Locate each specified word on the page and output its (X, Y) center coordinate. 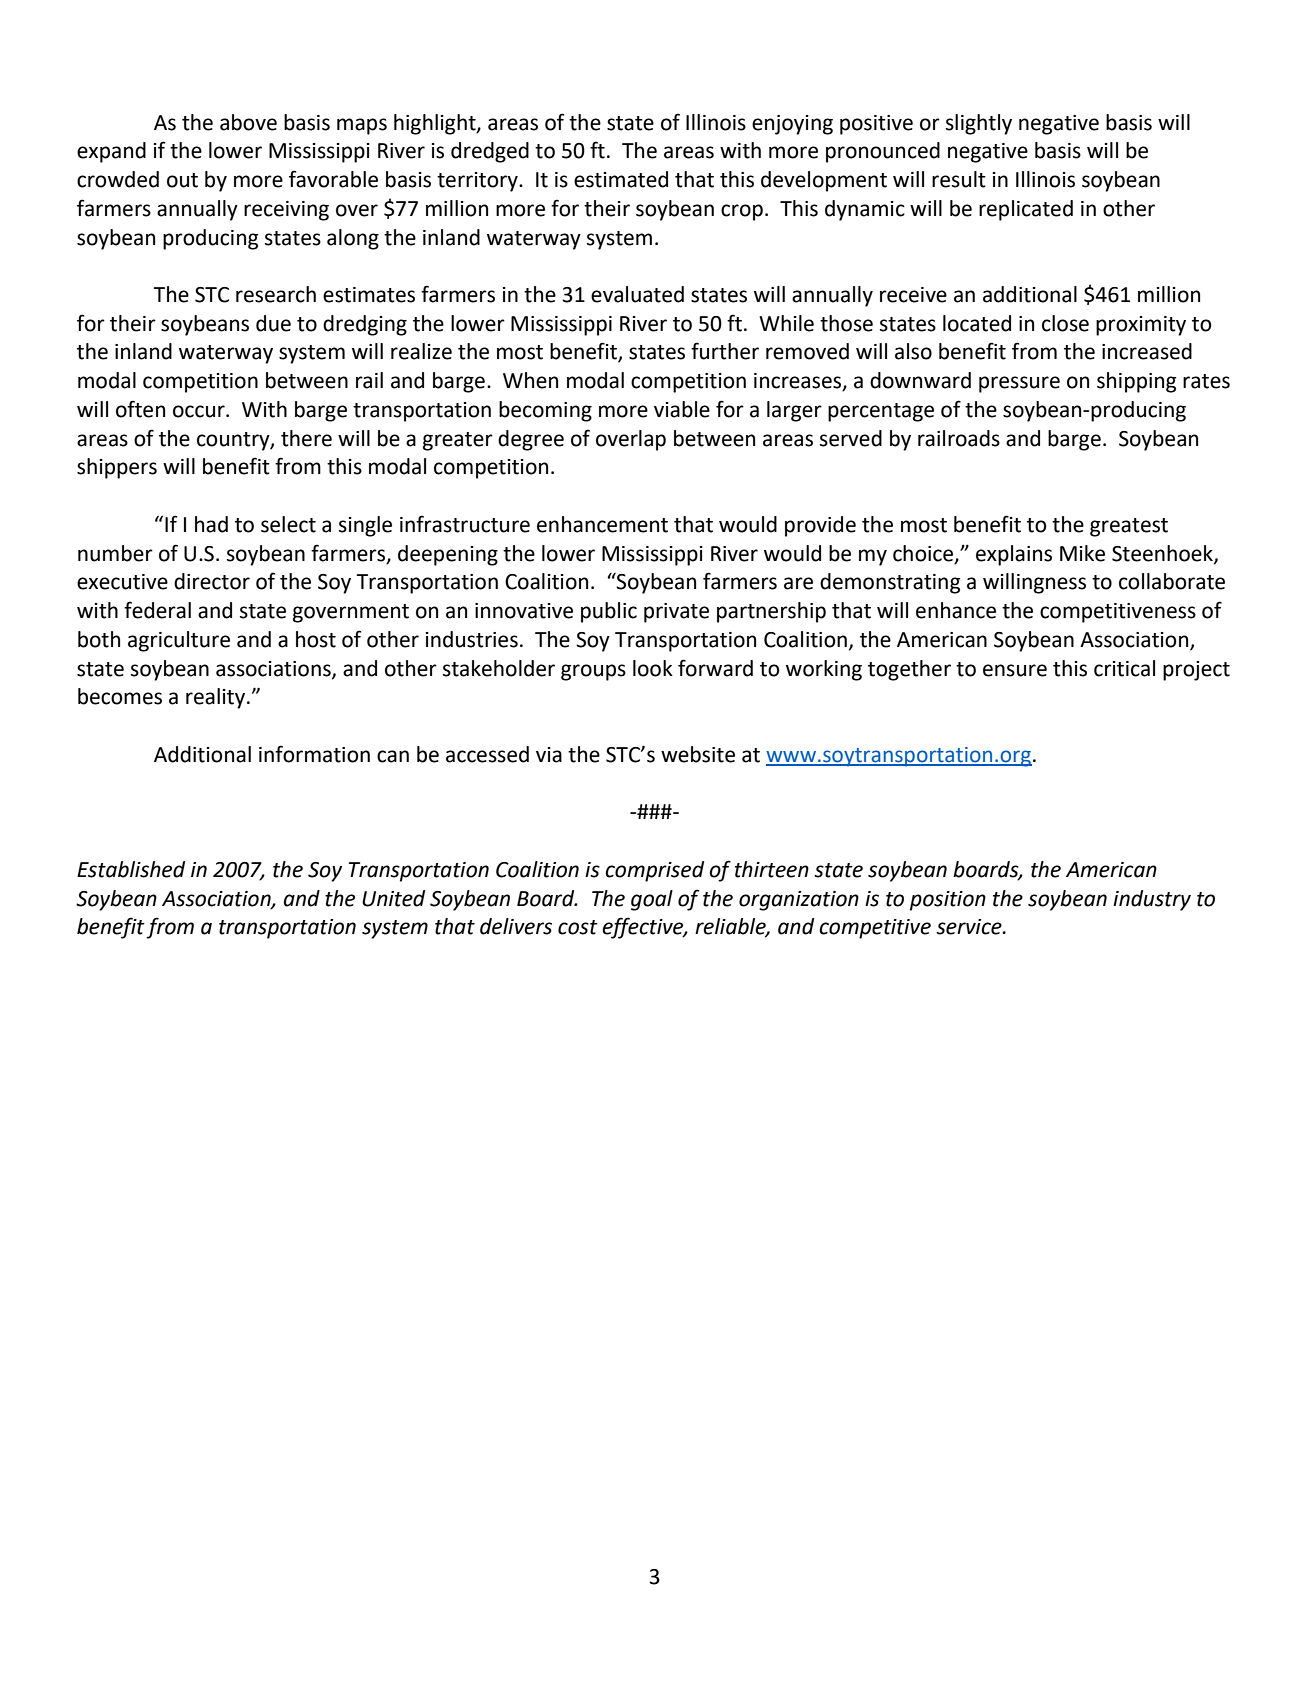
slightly (979, 124)
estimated (621, 179)
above (248, 122)
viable (682, 409)
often (140, 409)
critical (1124, 668)
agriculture (179, 641)
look (653, 668)
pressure (1019, 384)
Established (131, 869)
